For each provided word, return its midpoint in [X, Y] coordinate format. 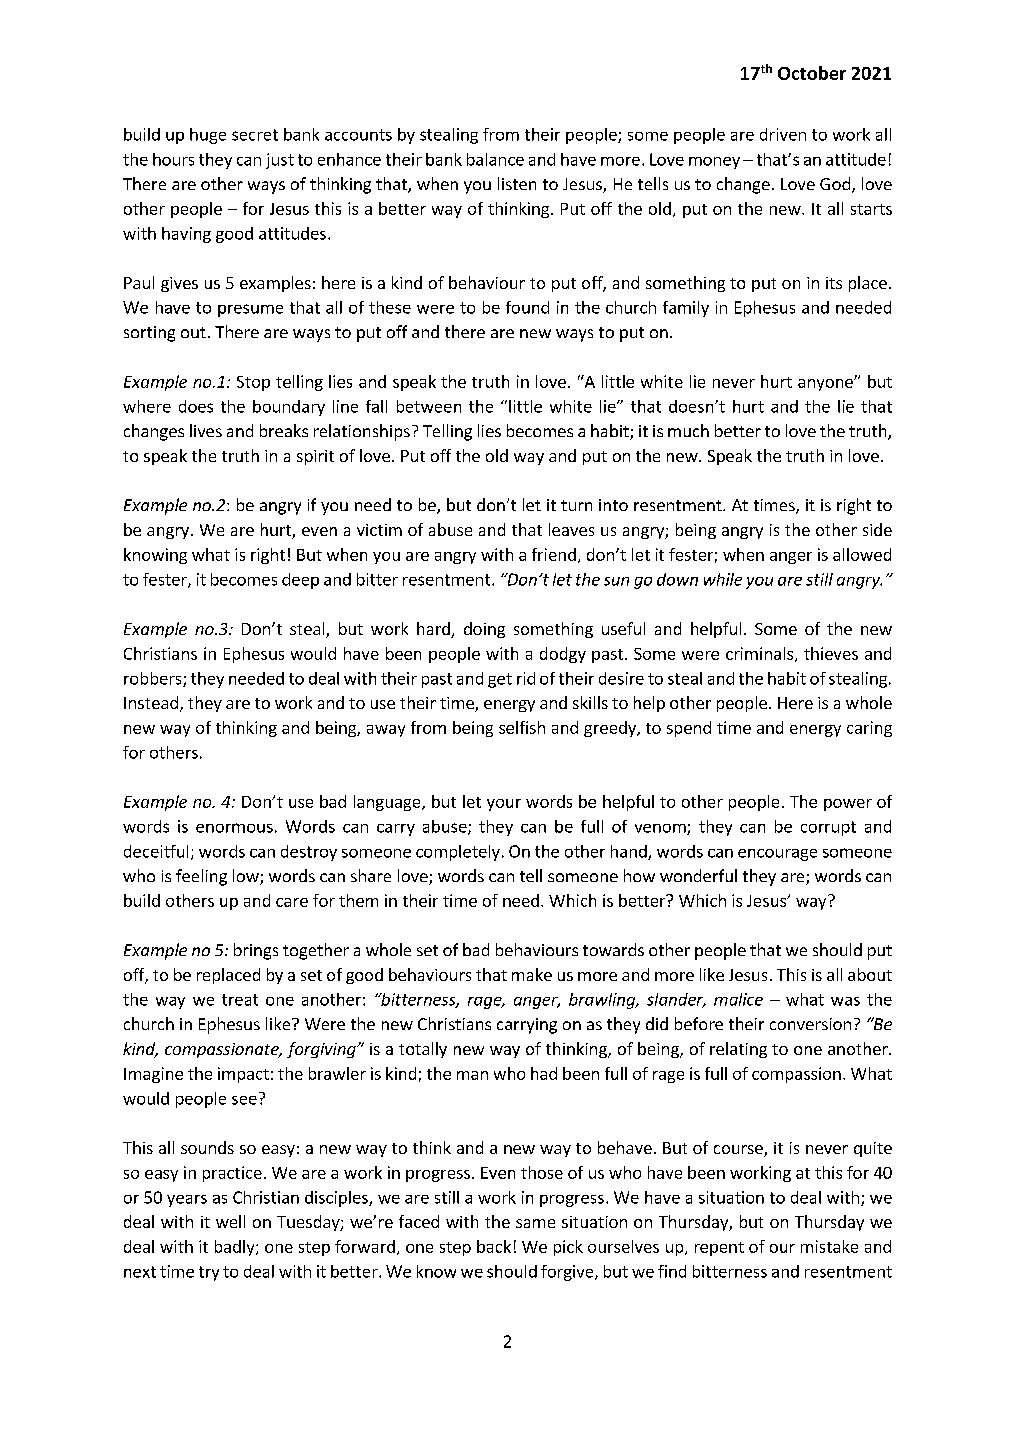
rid [526, 678]
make [532, 974]
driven [783, 134]
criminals [761, 654]
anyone [826, 385]
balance [495, 159]
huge [208, 136]
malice [738, 999]
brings [256, 951]
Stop [253, 383]
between [429, 406]
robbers [154, 679]
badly [236, 1248]
